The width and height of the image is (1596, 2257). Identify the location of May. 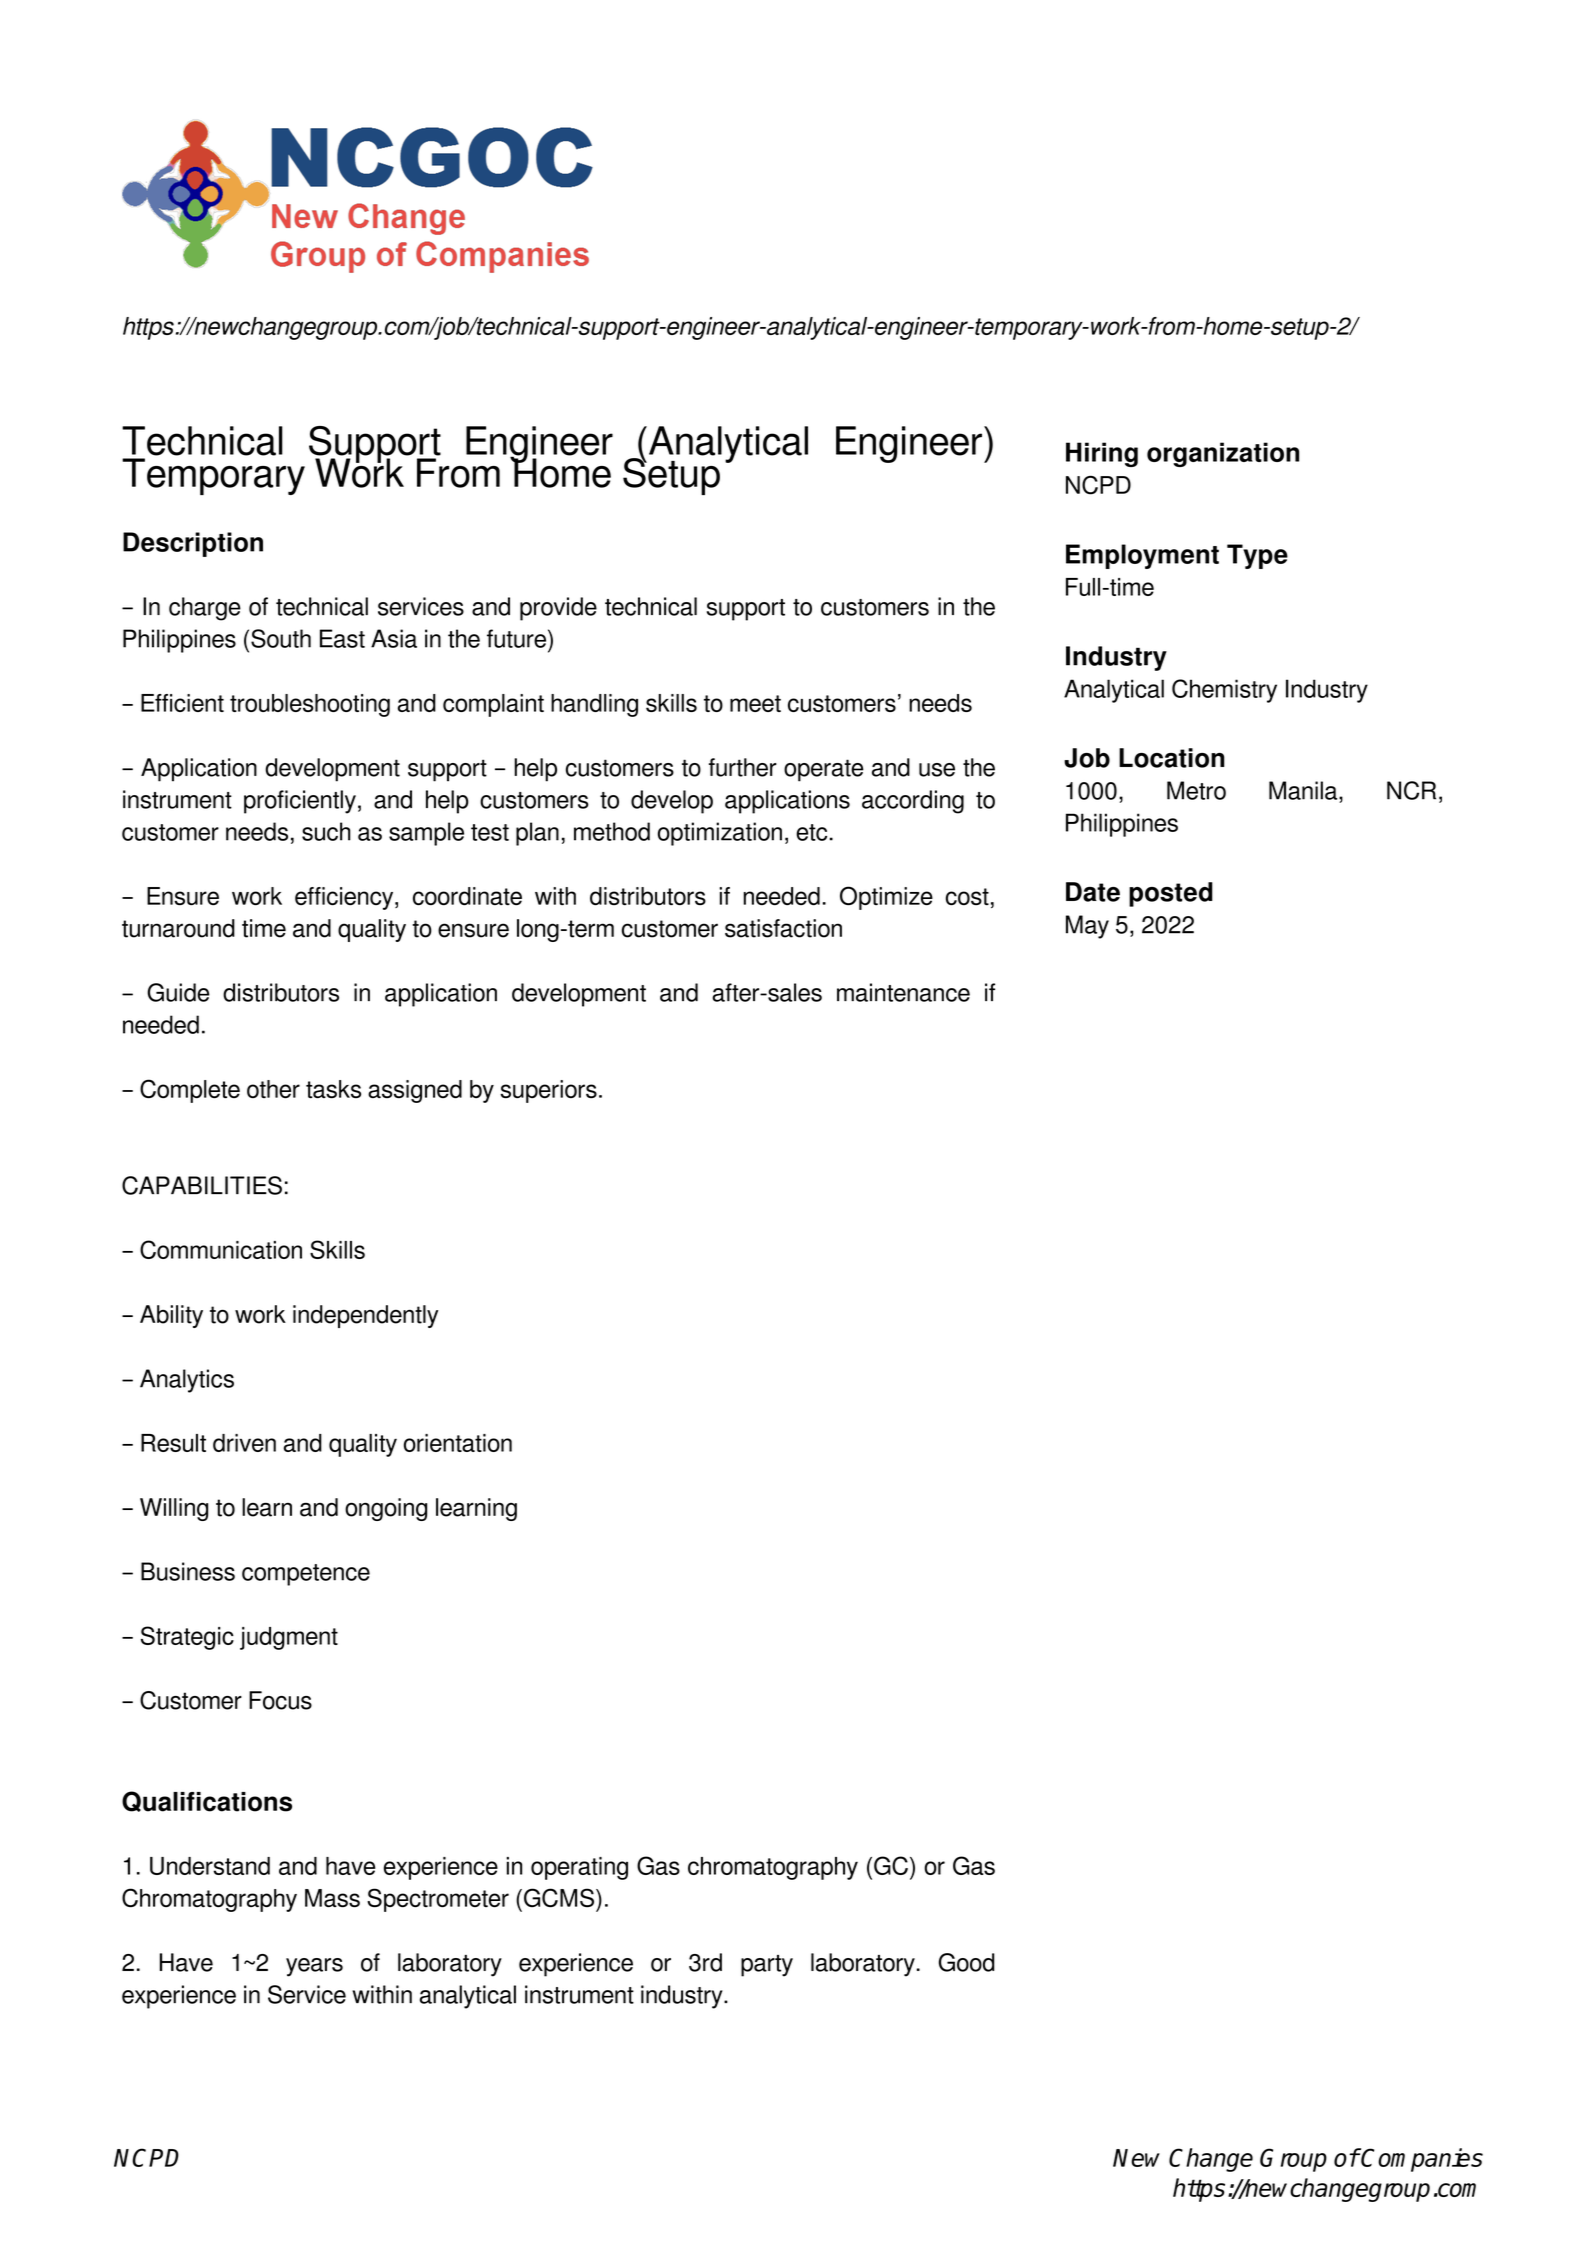
(1087, 927).
